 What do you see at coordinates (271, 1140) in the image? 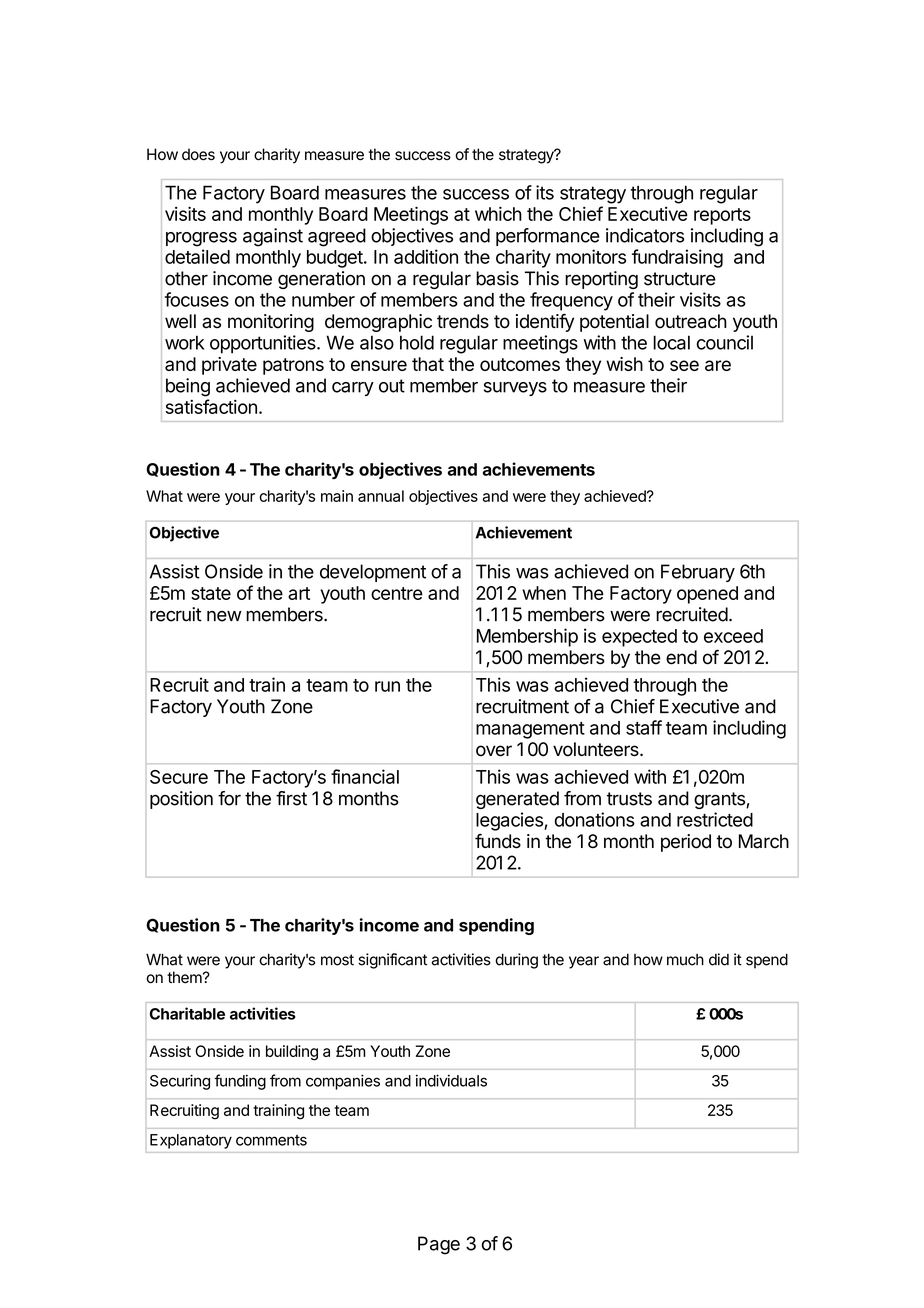
I see `comments` at bounding box center [271, 1140].
